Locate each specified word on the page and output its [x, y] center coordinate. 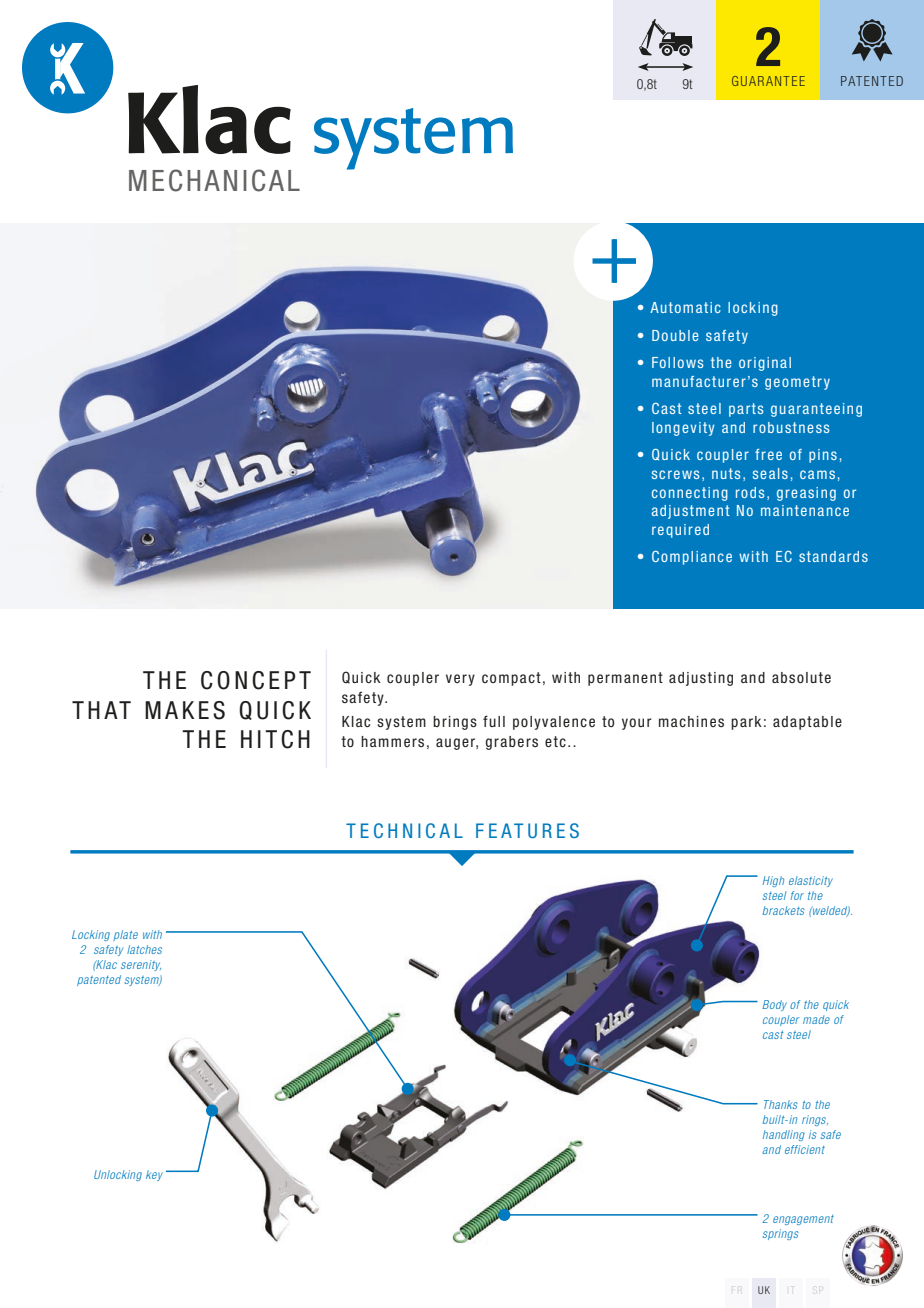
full [494, 721]
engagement [803, 1220]
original [765, 364]
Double [675, 335]
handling [784, 1135]
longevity [683, 429]
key [154, 1175]
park [746, 723]
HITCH [275, 739]
